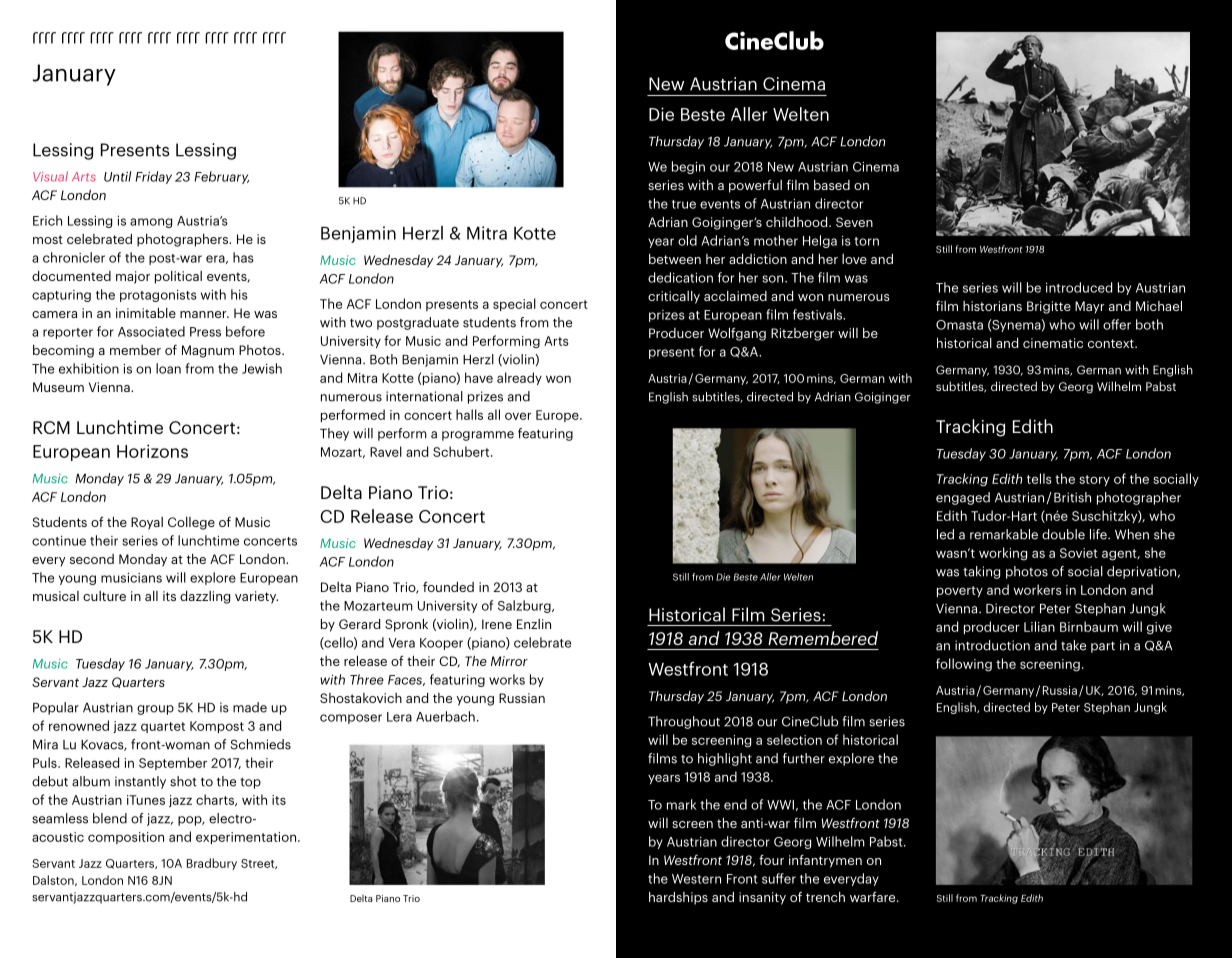 The image size is (1232, 958). I want to click on RCM, so click(51, 427).
